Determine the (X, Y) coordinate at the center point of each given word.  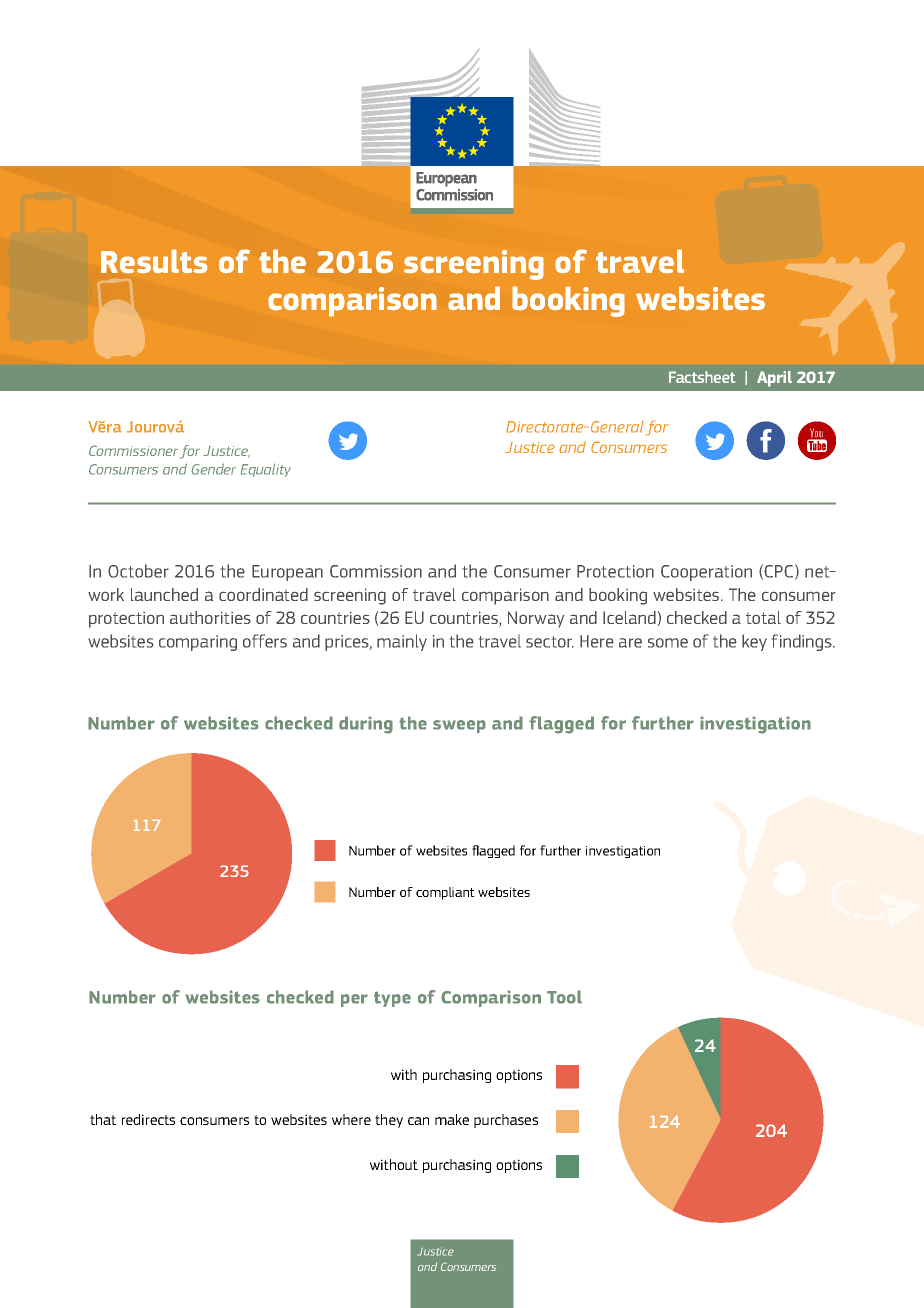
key (754, 642)
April (774, 379)
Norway (536, 619)
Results (154, 261)
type (392, 999)
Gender (213, 469)
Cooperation (706, 573)
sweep (459, 726)
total (763, 617)
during (366, 725)
